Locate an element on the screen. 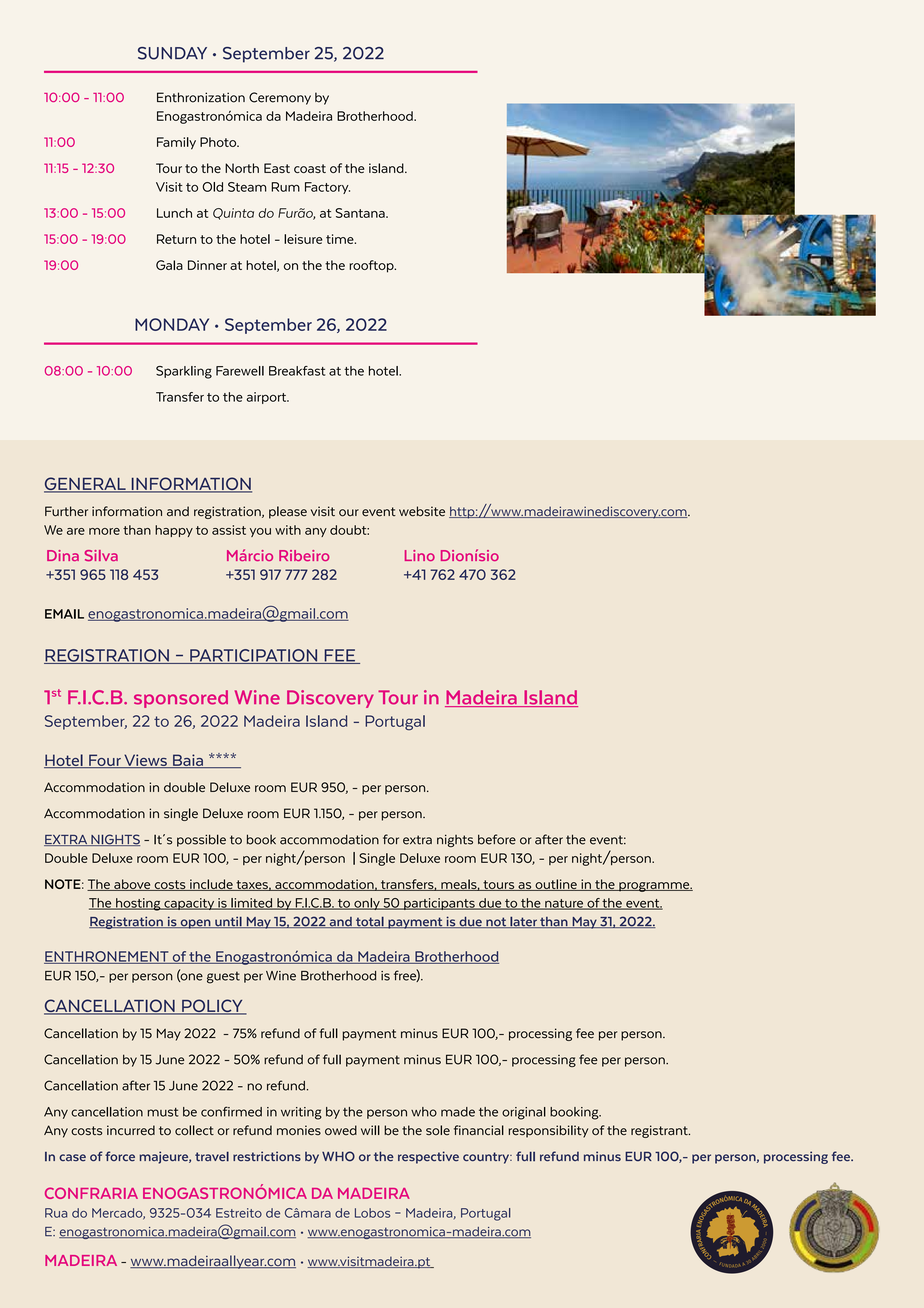  EMAIL is located at coordinates (64, 614).
